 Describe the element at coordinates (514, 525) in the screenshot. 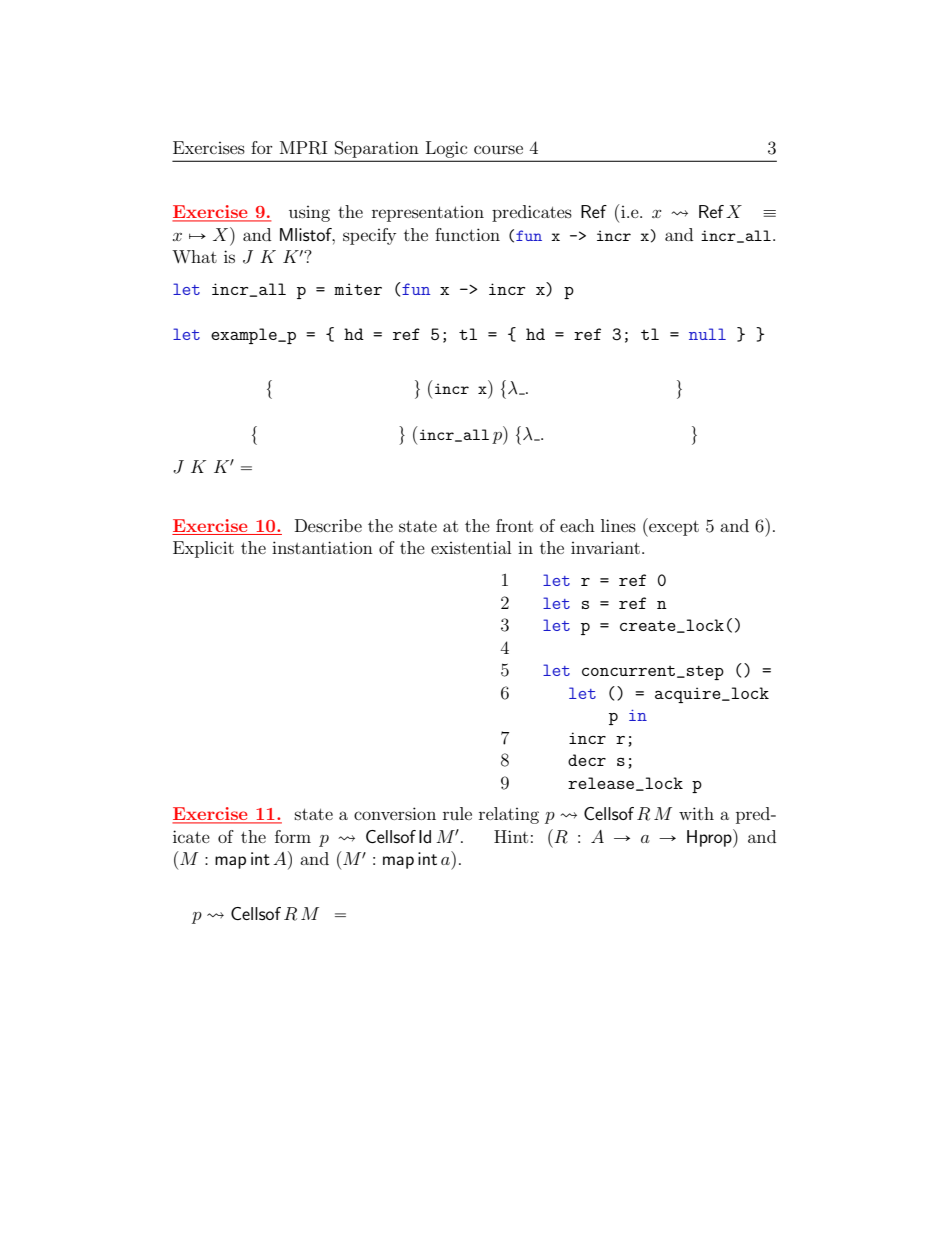

I see `front` at that location.
